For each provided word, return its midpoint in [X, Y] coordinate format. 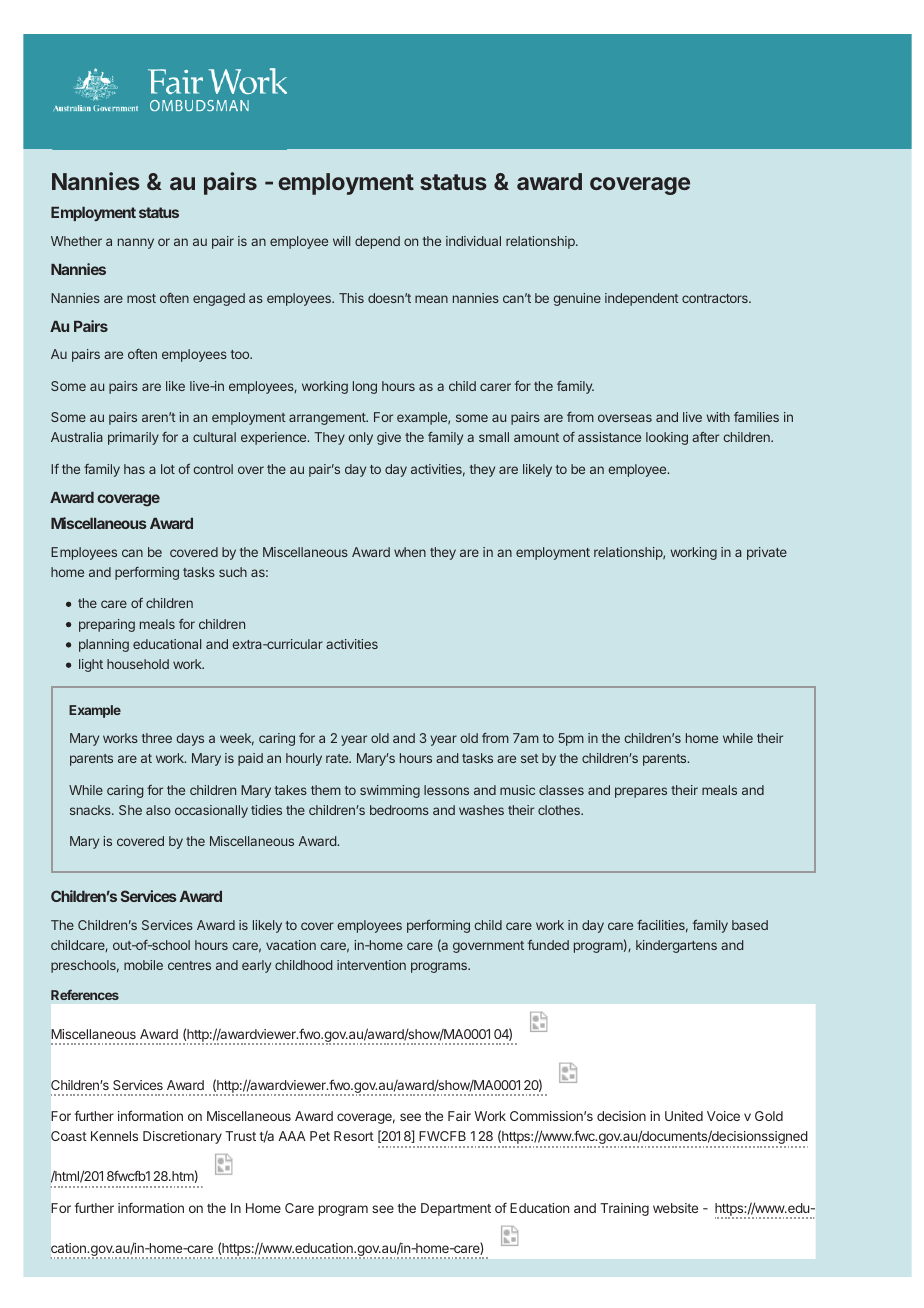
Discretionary [182, 1137]
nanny [136, 243]
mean [431, 299]
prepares [641, 792]
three [157, 738]
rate [338, 758]
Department [456, 1209]
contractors [716, 298]
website [675, 1208]
